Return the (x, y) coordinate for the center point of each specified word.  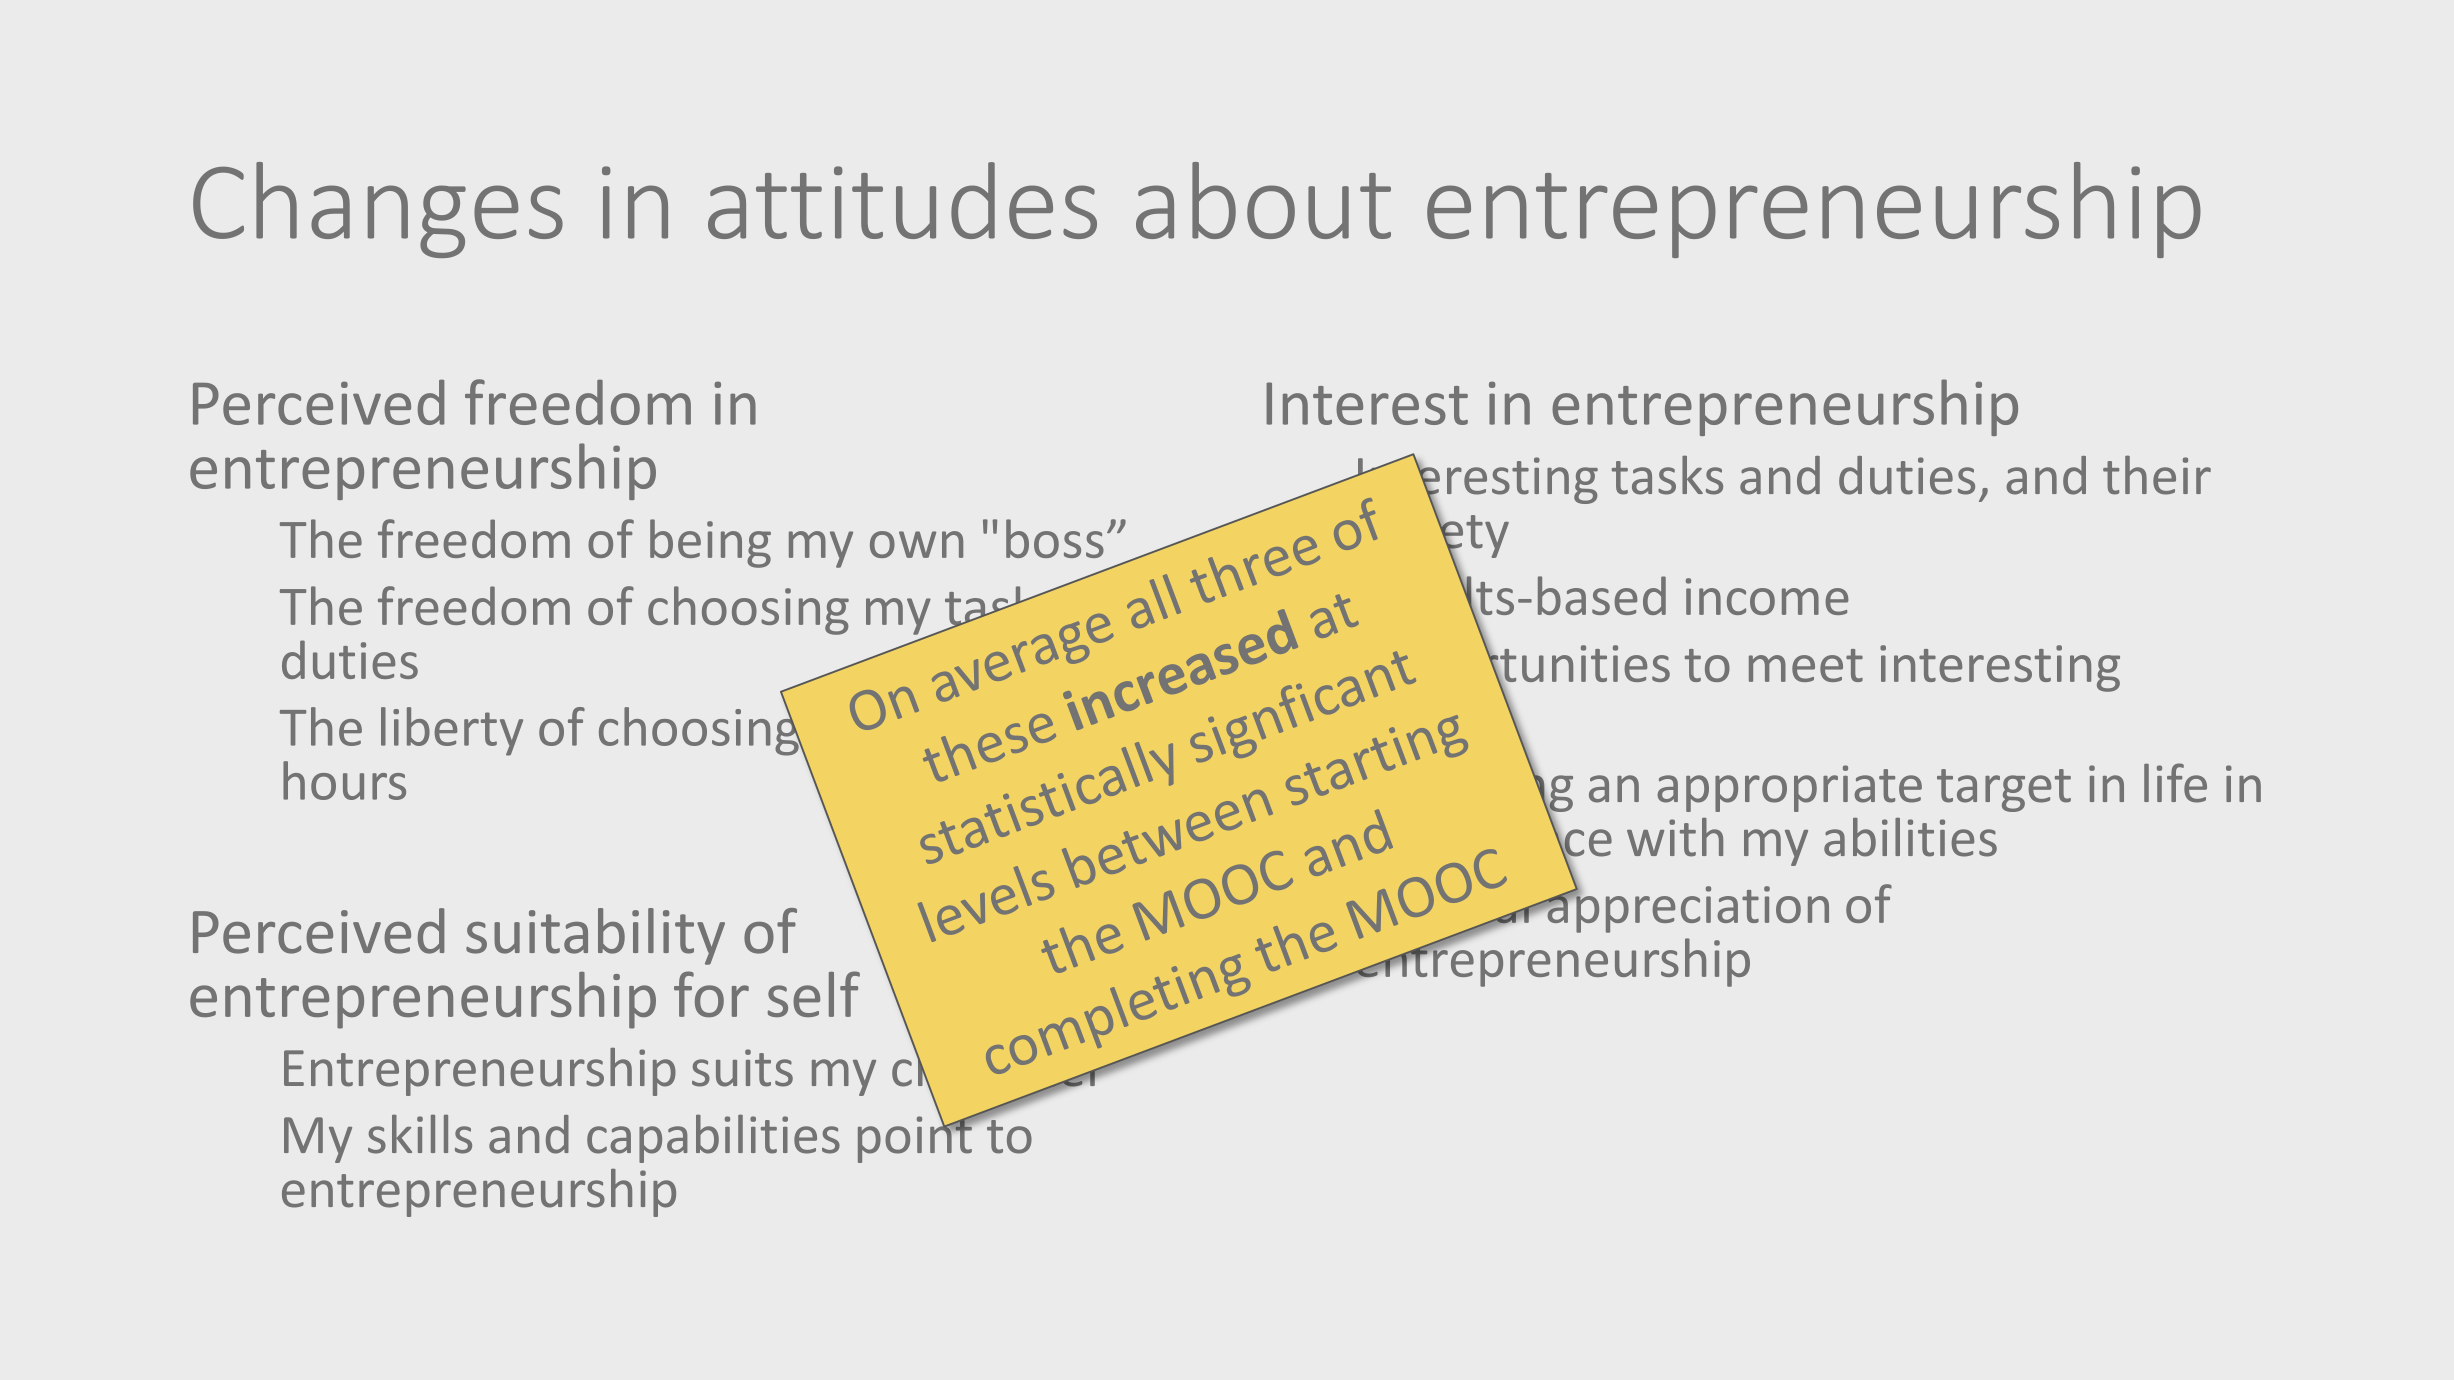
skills (420, 1134)
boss (1055, 538)
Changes (378, 210)
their (2157, 475)
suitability (595, 936)
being (710, 543)
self (814, 994)
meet (1806, 665)
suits (742, 1068)
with (1675, 837)
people (1433, 721)
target (2004, 790)
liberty (452, 731)
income (1767, 596)
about (1263, 200)
